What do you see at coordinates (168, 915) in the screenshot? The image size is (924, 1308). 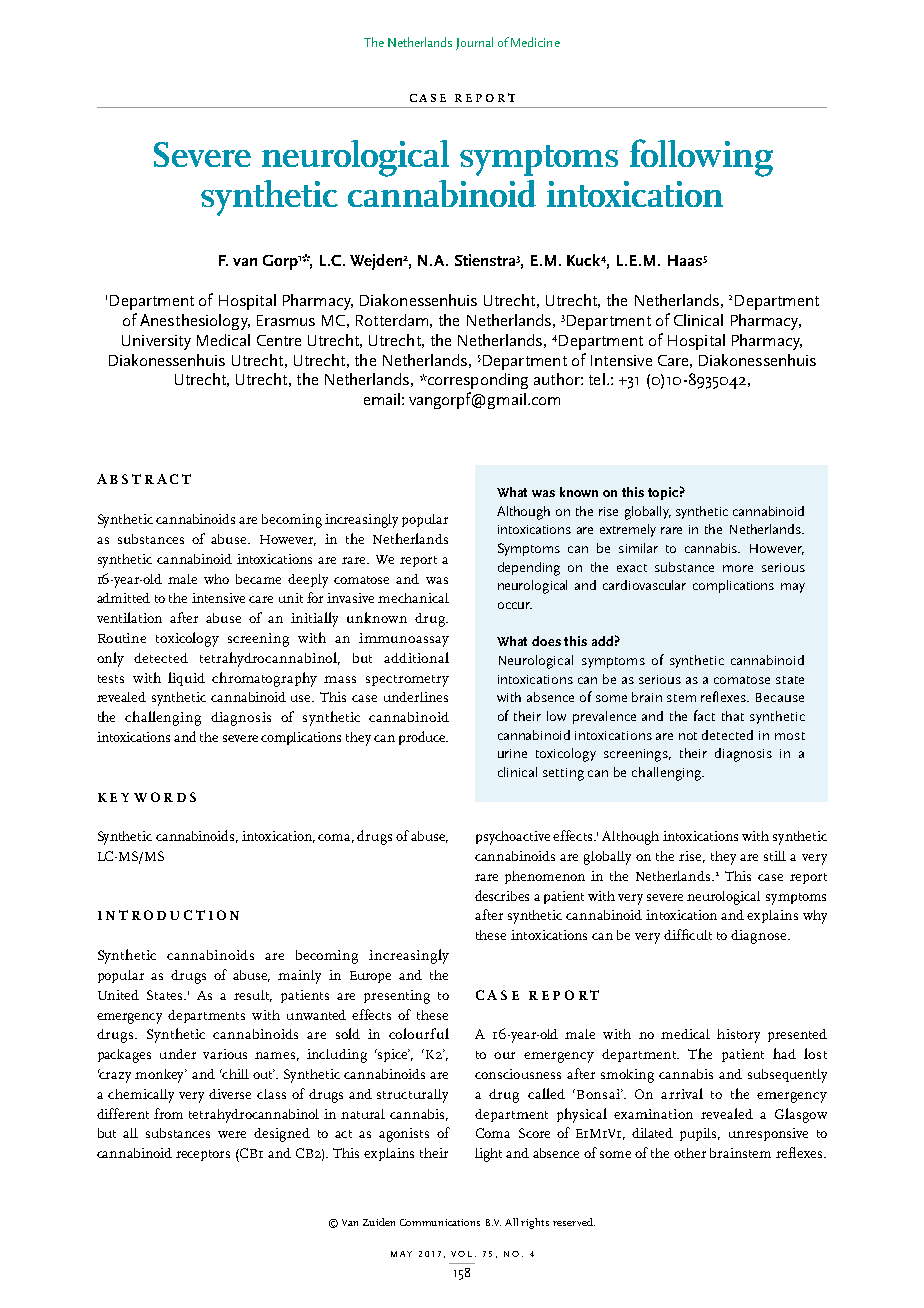 I see `INTRODUCTION` at bounding box center [168, 915].
